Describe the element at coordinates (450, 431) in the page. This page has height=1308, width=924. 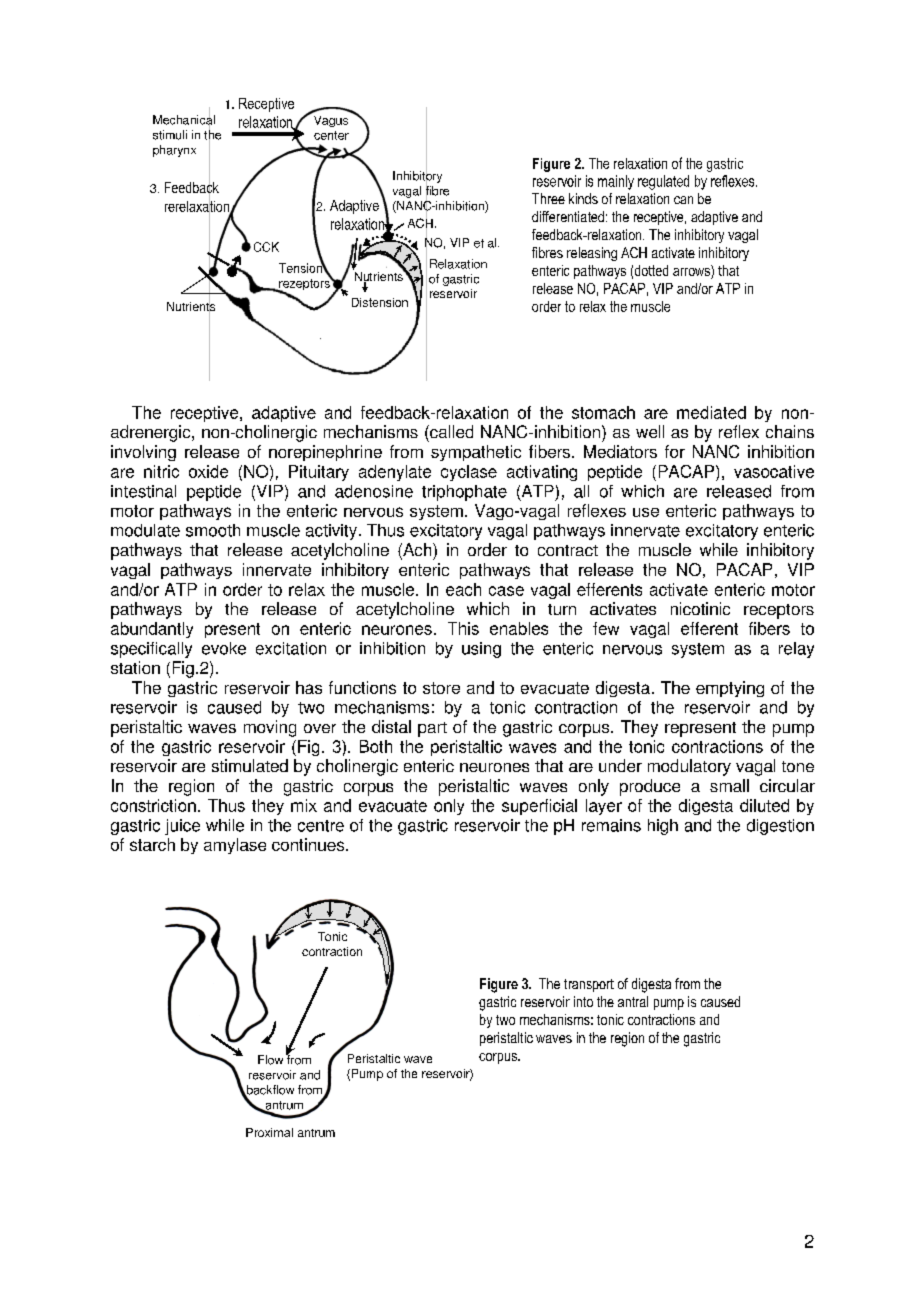
I see `called` at that location.
